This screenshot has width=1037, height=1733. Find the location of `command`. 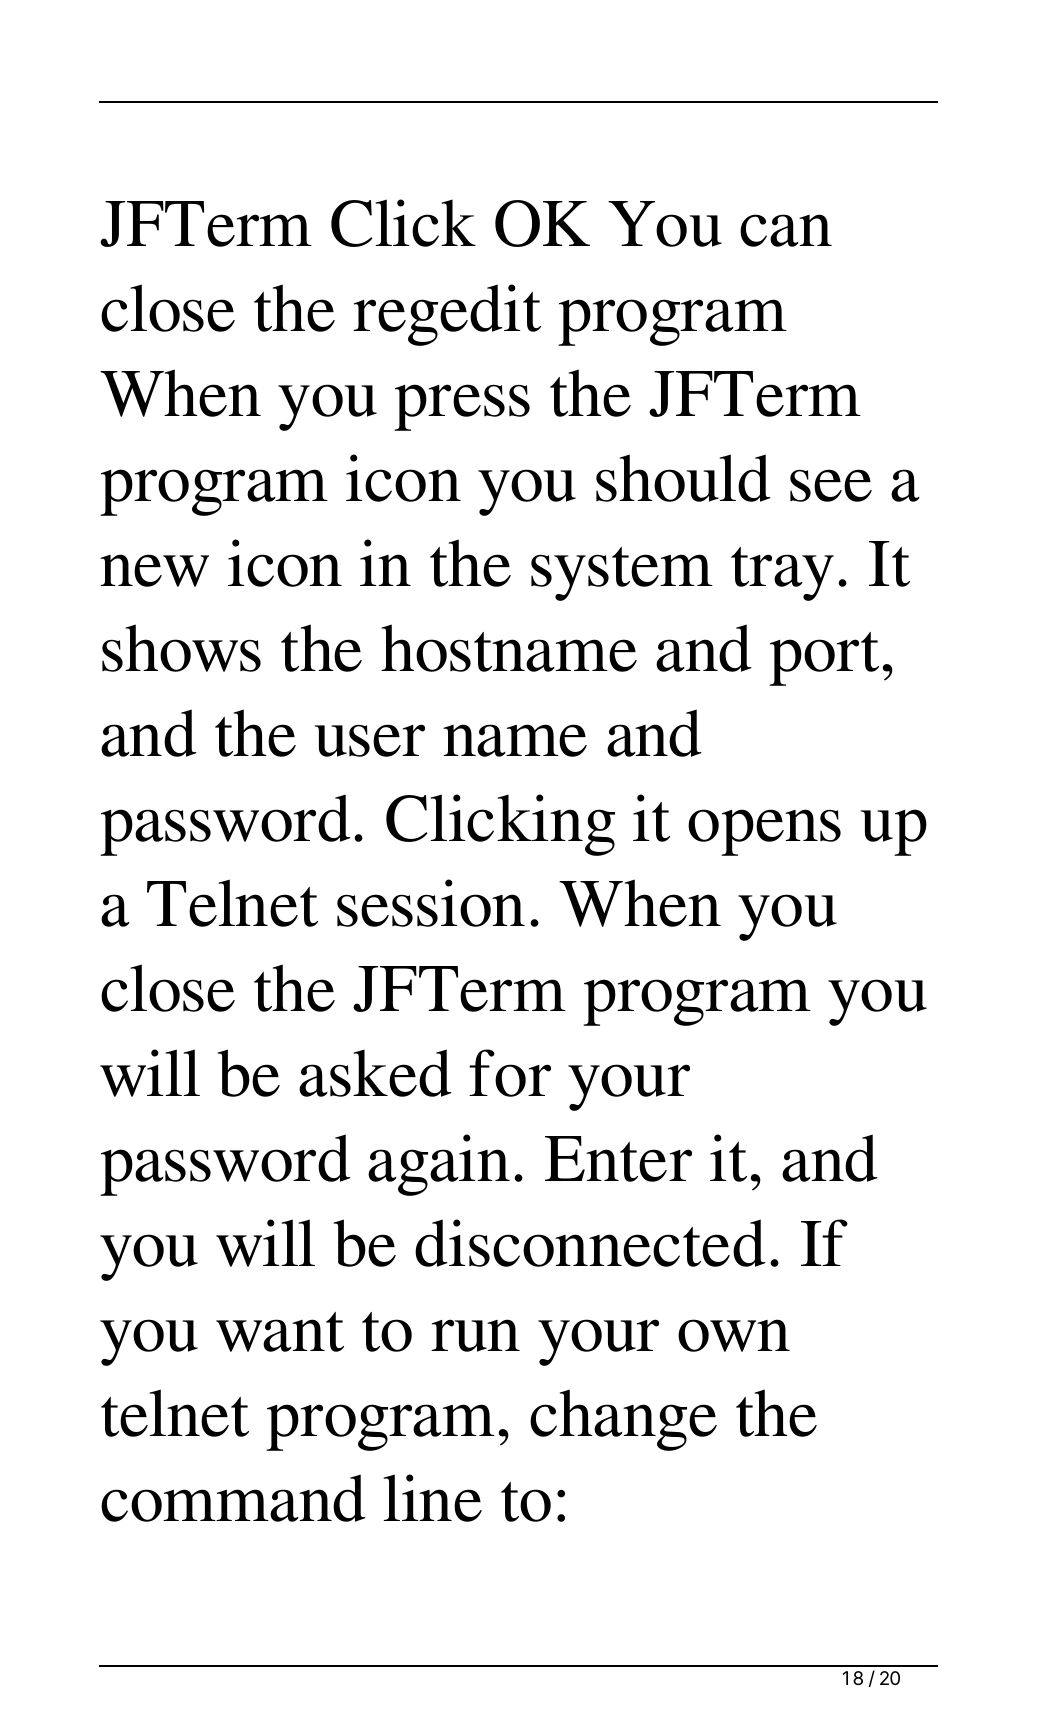

command is located at coordinates (233, 1498).
